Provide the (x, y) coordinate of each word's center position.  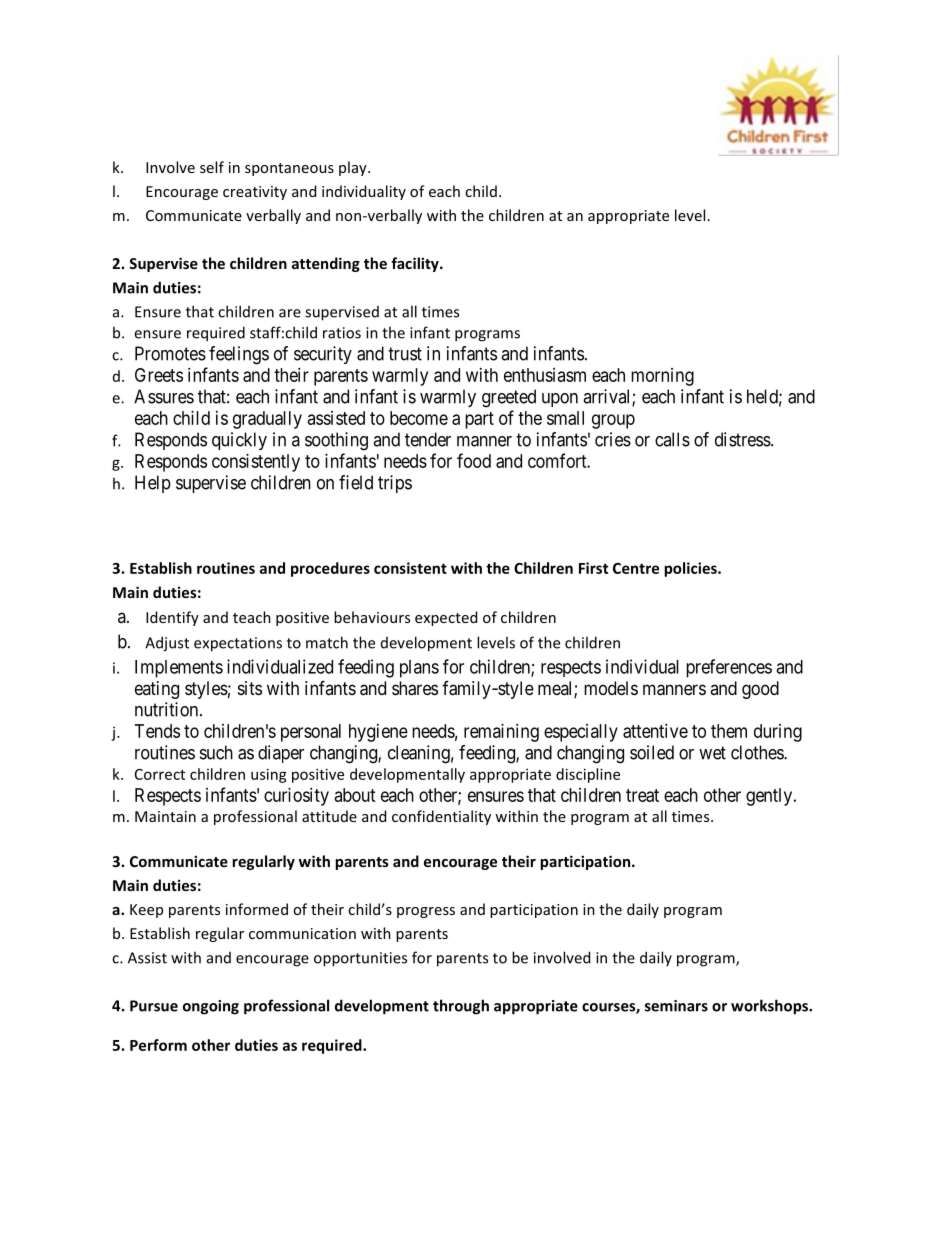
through (461, 1007)
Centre (636, 568)
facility (416, 264)
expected (446, 618)
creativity (255, 193)
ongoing (211, 1007)
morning (662, 377)
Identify (172, 618)
